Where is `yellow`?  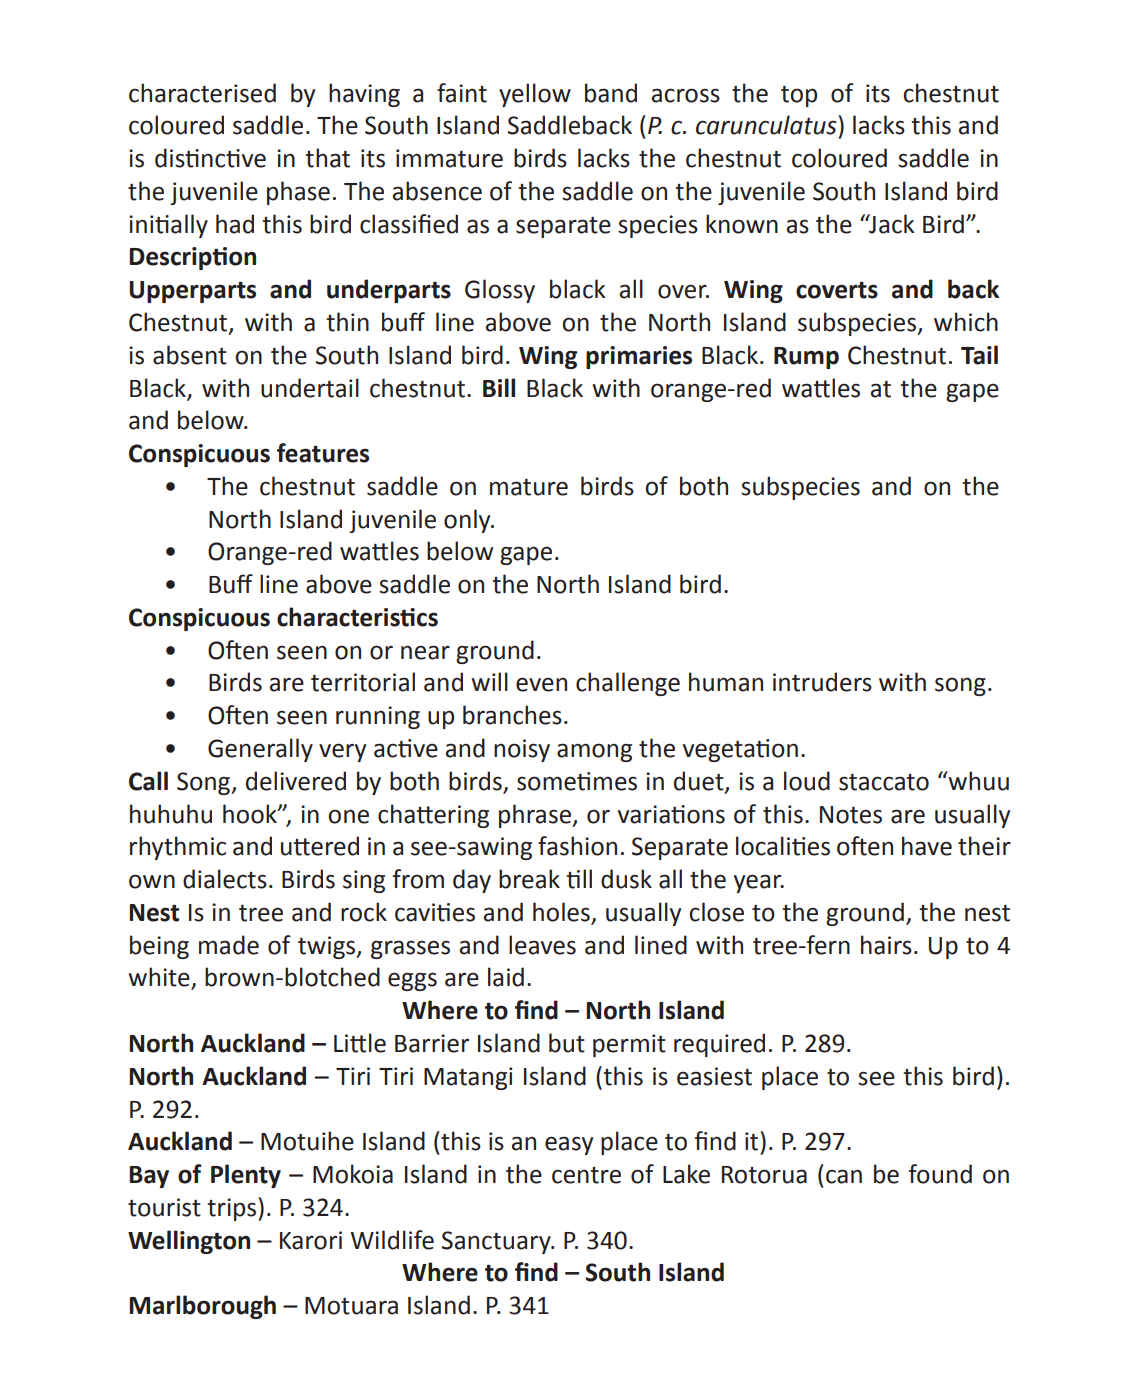
yellow is located at coordinates (535, 95).
